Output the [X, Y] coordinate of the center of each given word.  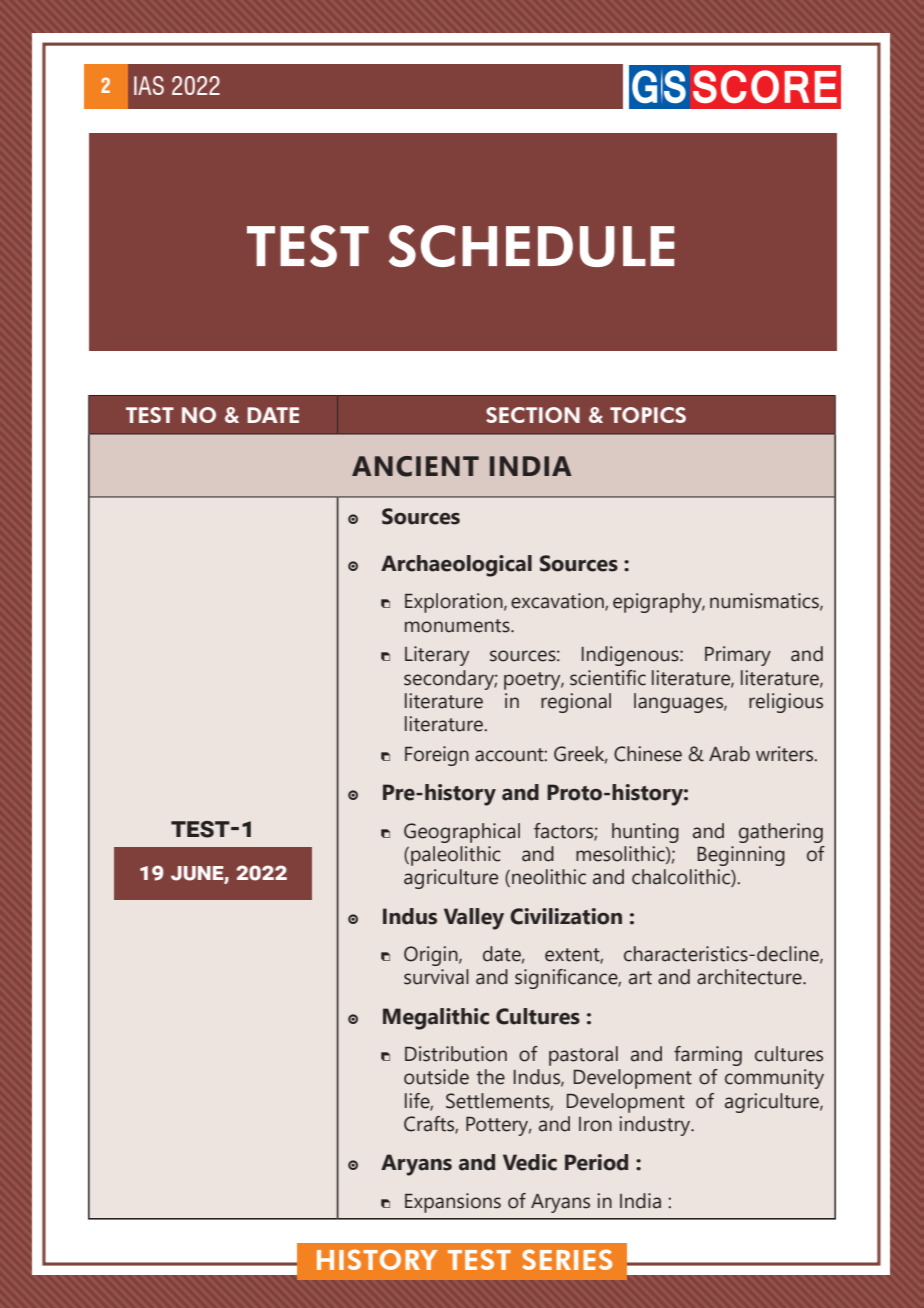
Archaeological [456, 566]
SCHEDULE [531, 246]
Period [596, 1162]
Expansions [453, 1203]
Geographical [462, 833]
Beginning [741, 856]
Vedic [530, 1162]
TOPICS [648, 415]
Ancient [415, 466]
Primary [738, 656]
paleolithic [456, 856]
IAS [149, 85]
